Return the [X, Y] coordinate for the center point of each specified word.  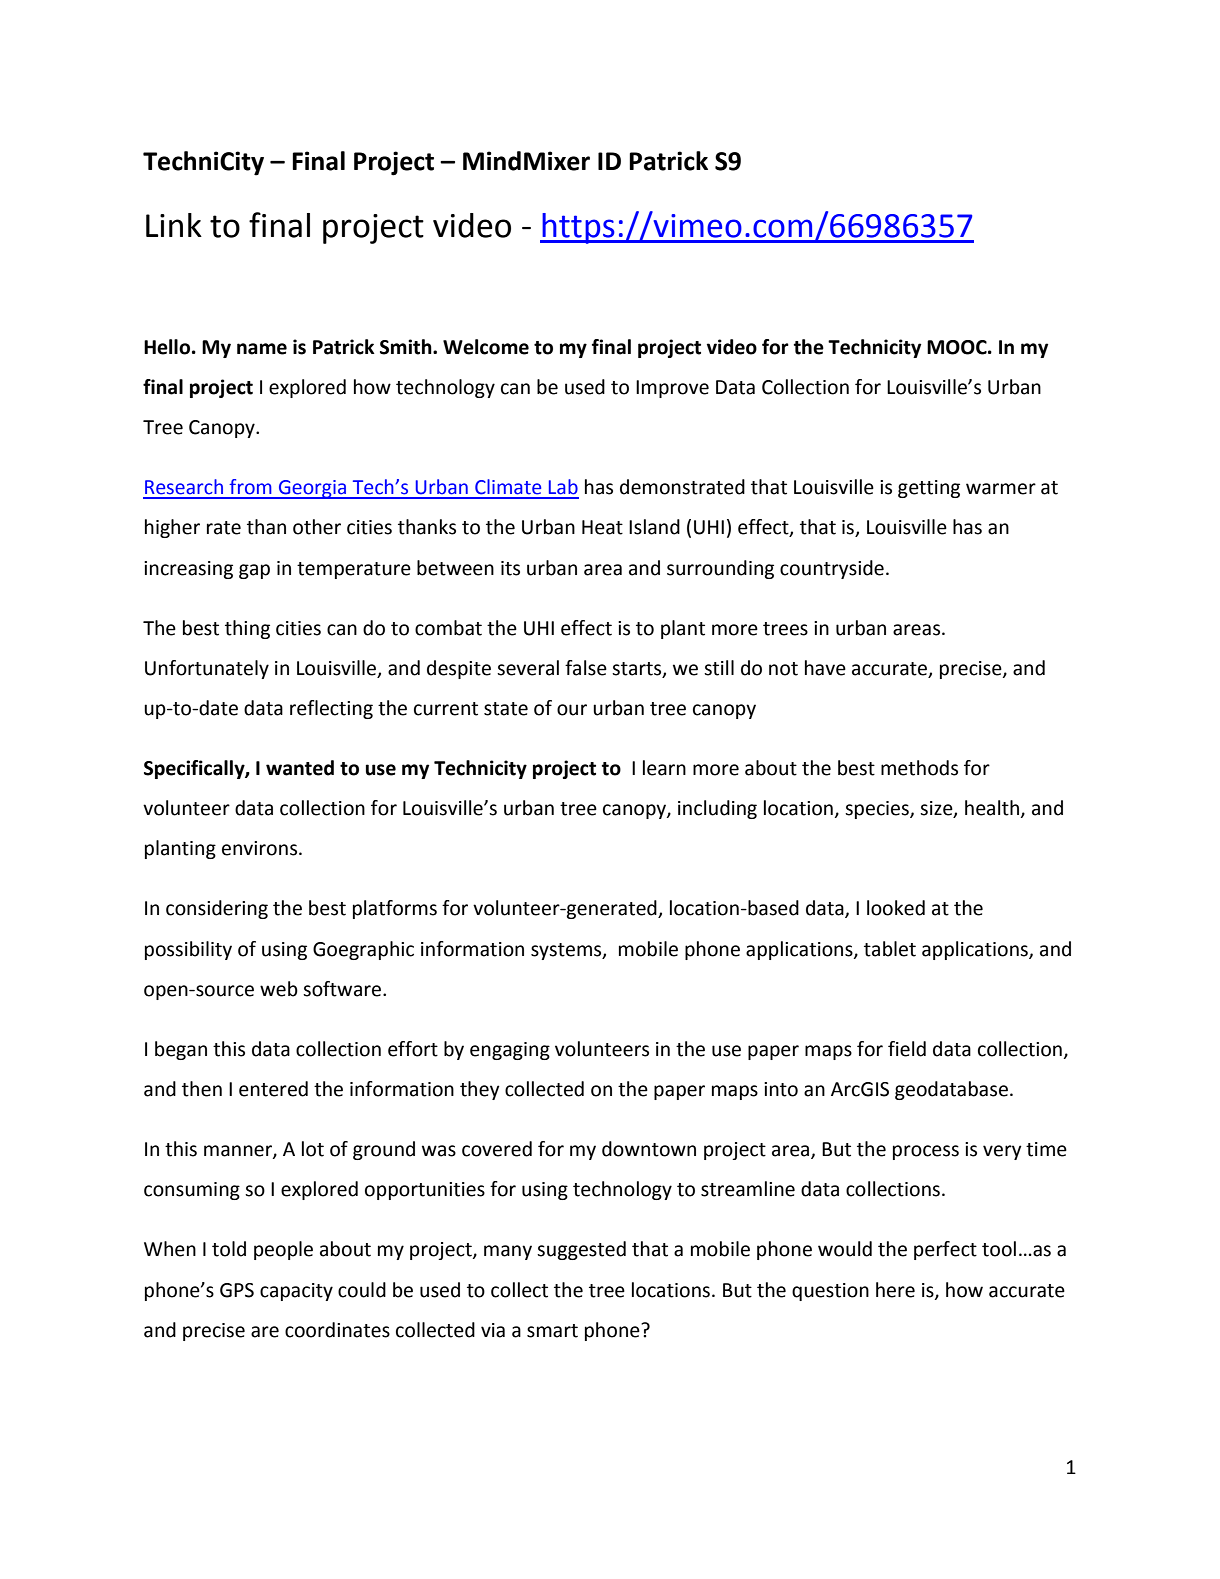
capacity [296, 1292]
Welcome [486, 347]
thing [247, 629]
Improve [672, 389]
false [586, 668]
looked [896, 908]
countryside [832, 569]
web [279, 989]
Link [174, 225]
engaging [510, 1051]
